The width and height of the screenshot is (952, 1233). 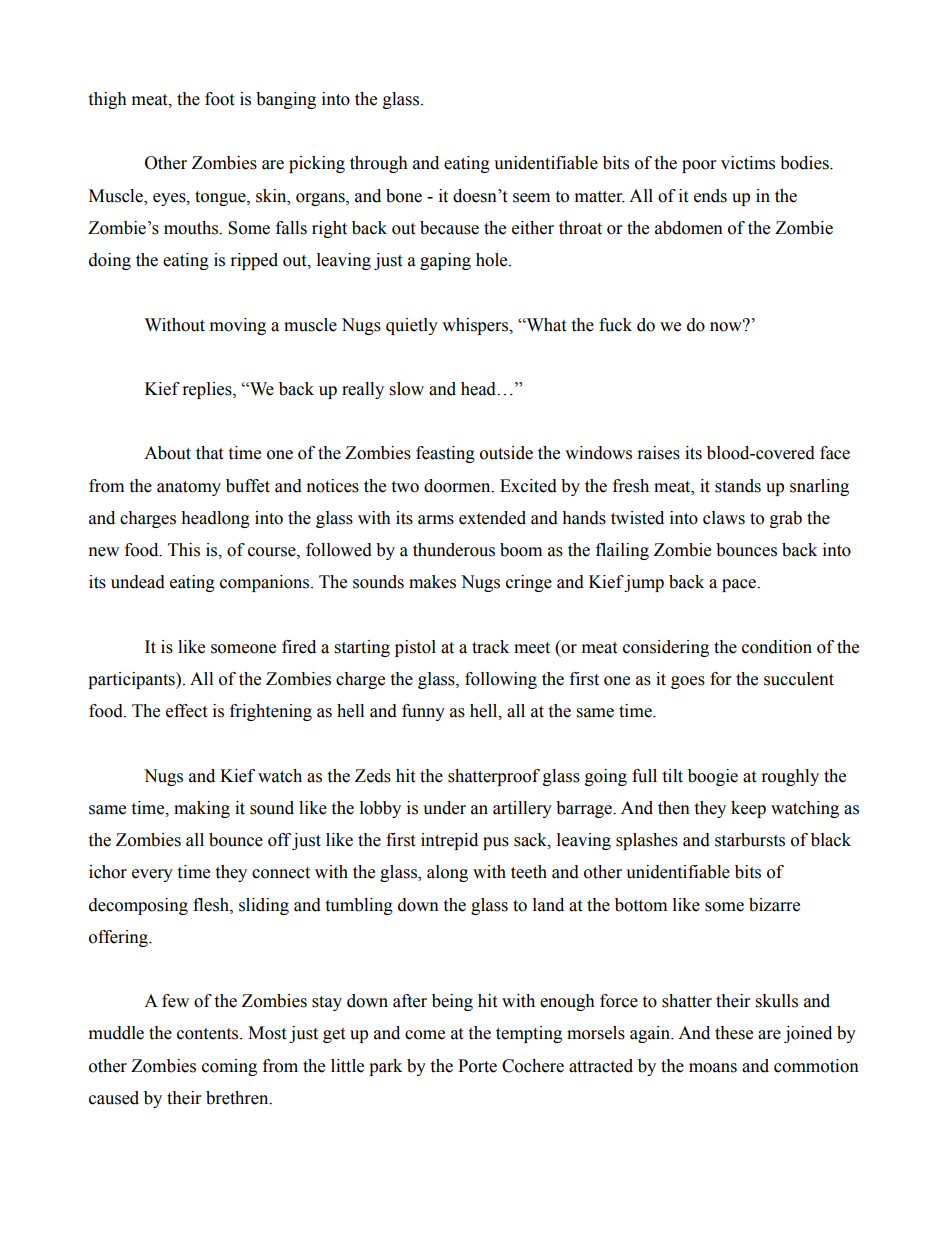 What do you see at coordinates (202, 809) in the screenshot?
I see `making` at bounding box center [202, 809].
